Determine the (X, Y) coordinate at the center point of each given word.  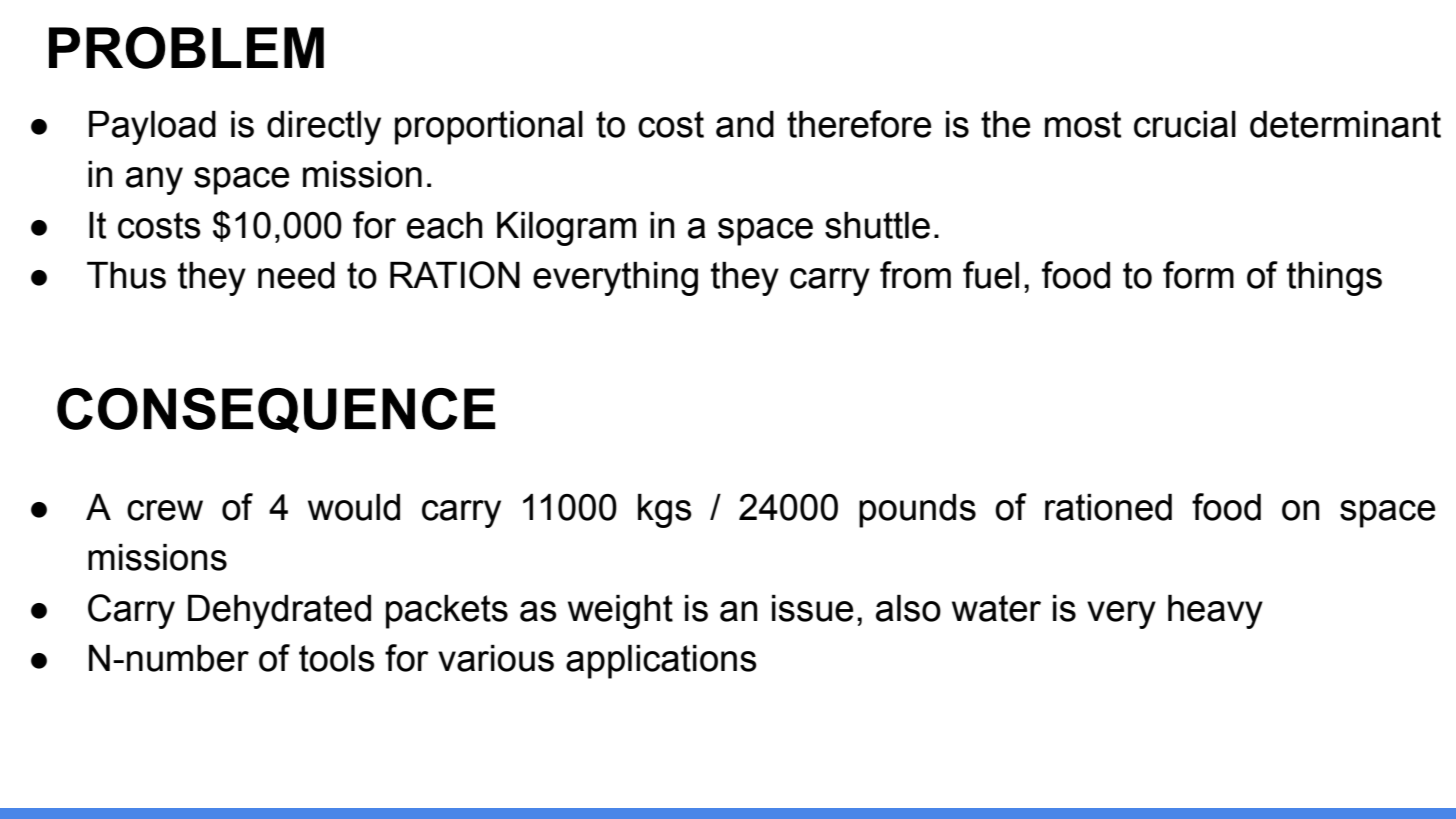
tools (337, 658)
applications (661, 662)
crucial (1185, 124)
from (915, 275)
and (745, 124)
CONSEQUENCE (276, 410)
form (1198, 275)
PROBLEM (186, 47)
